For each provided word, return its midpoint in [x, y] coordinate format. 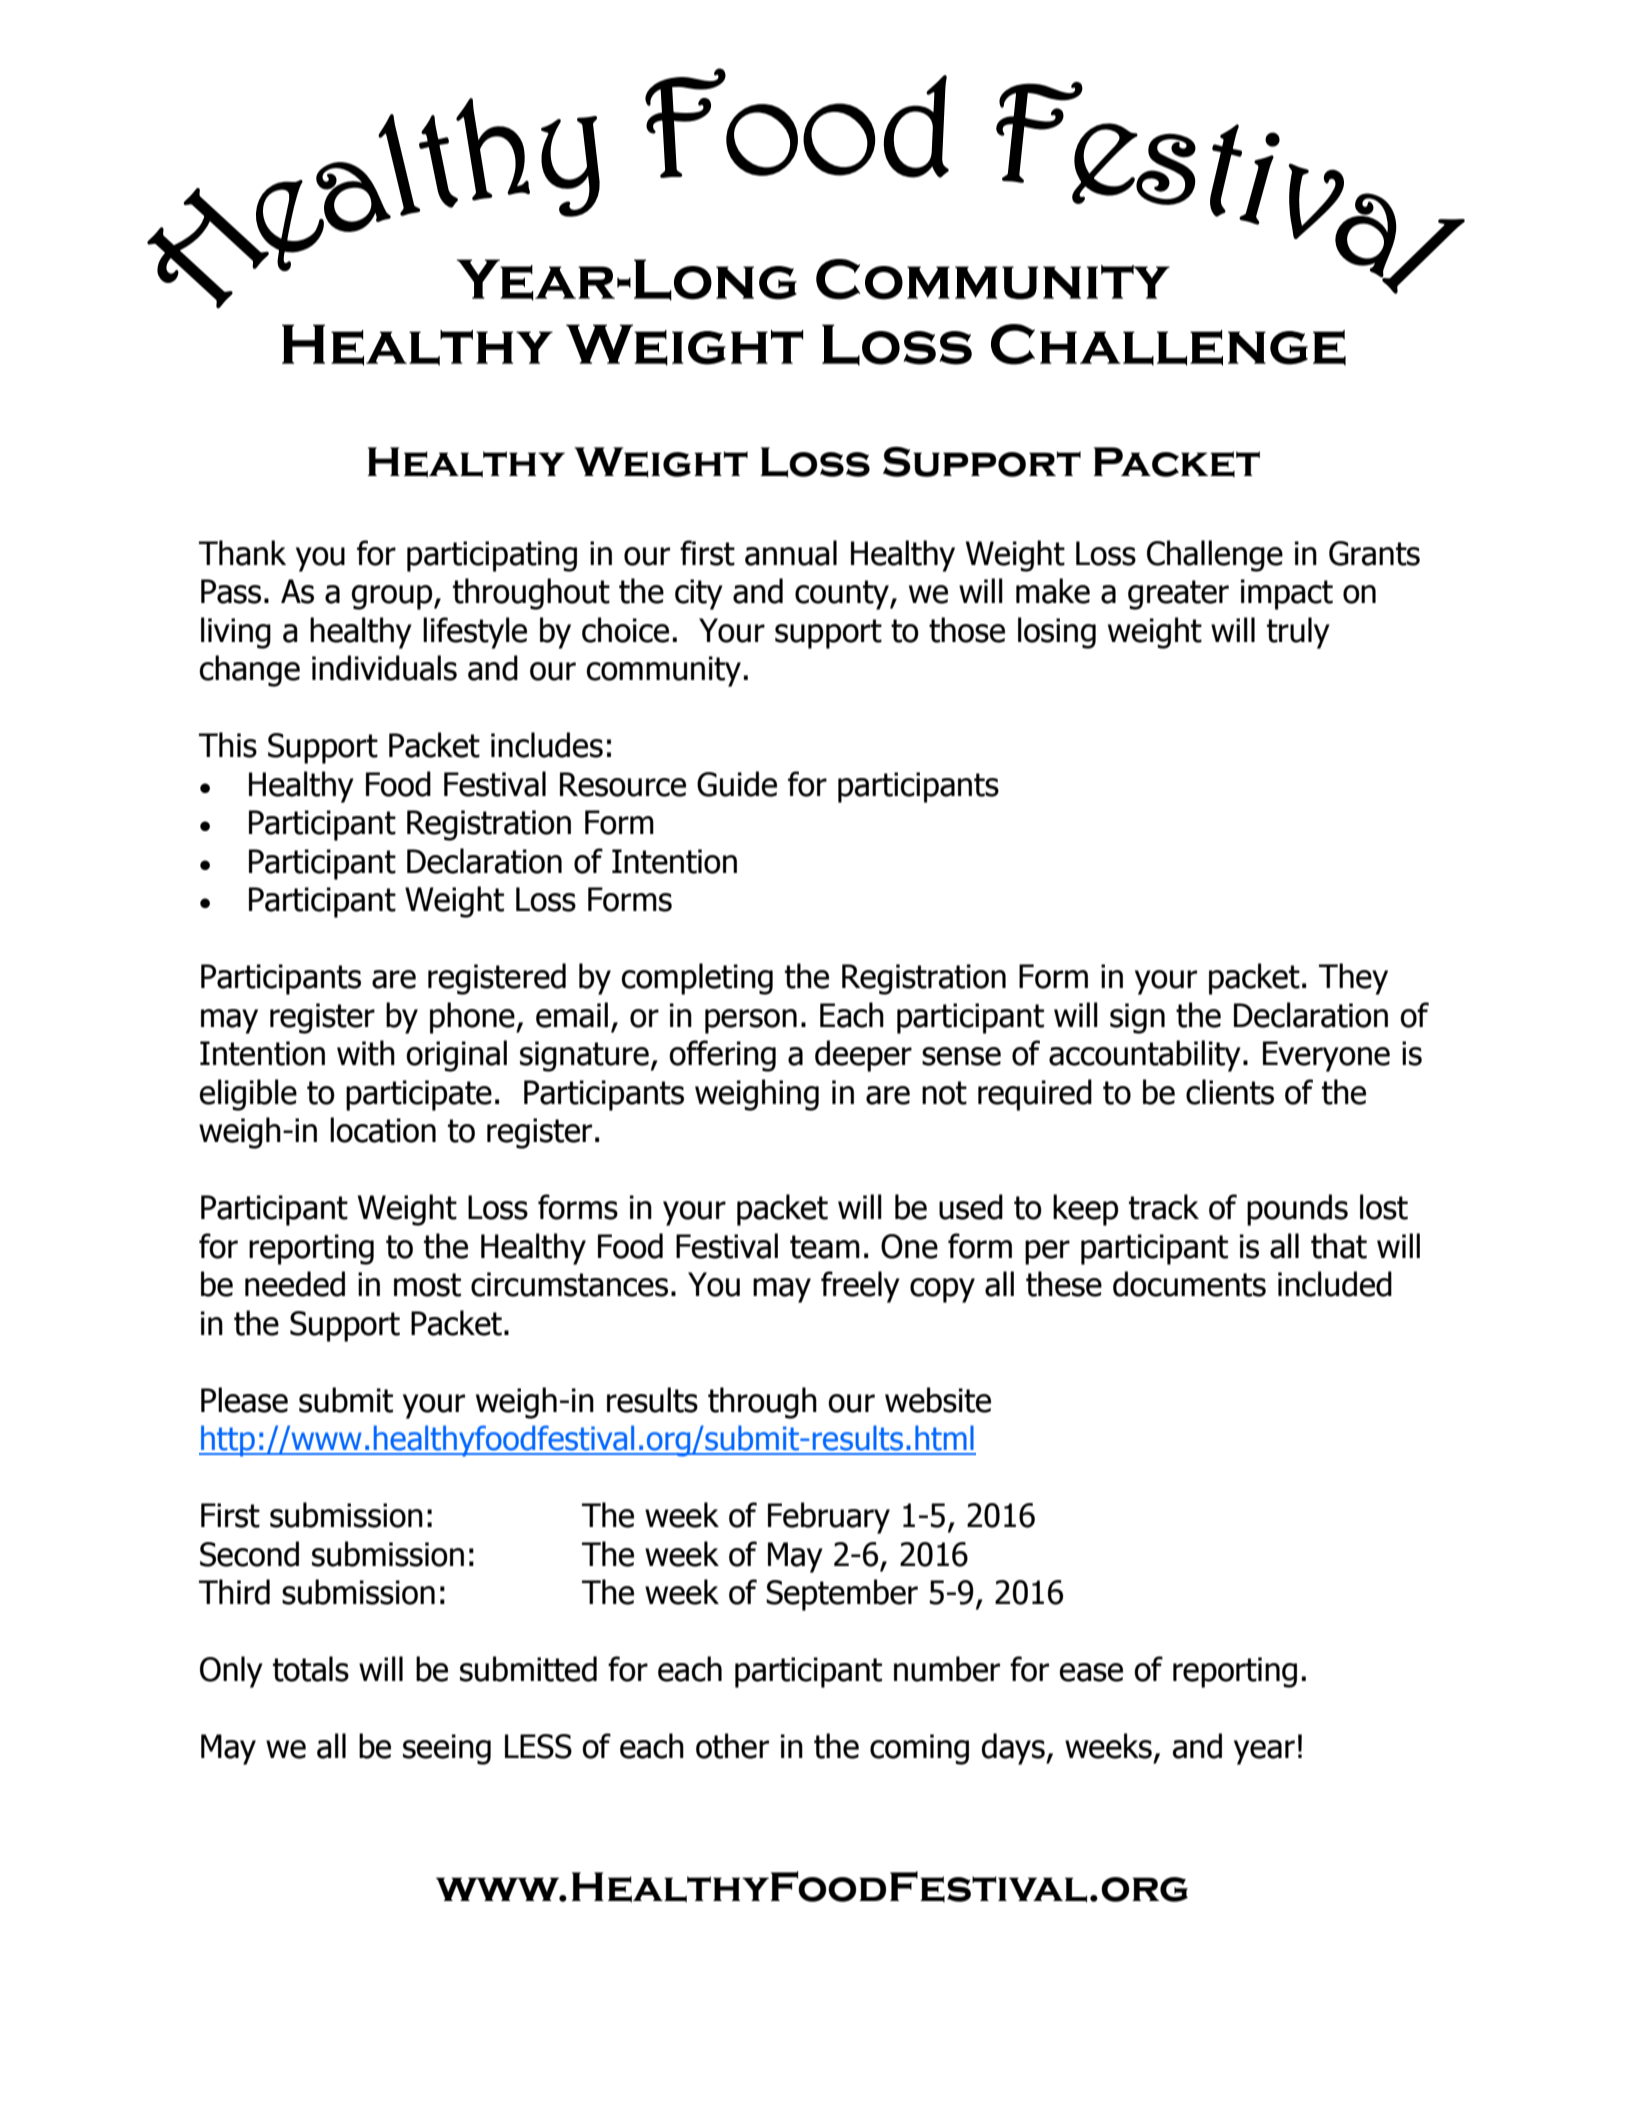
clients [1230, 1092]
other [732, 1746]
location [383, 1130]
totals [311, 1669]
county [843, 595]
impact [1287, 594]
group [393, 597]
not [944, 1093]
